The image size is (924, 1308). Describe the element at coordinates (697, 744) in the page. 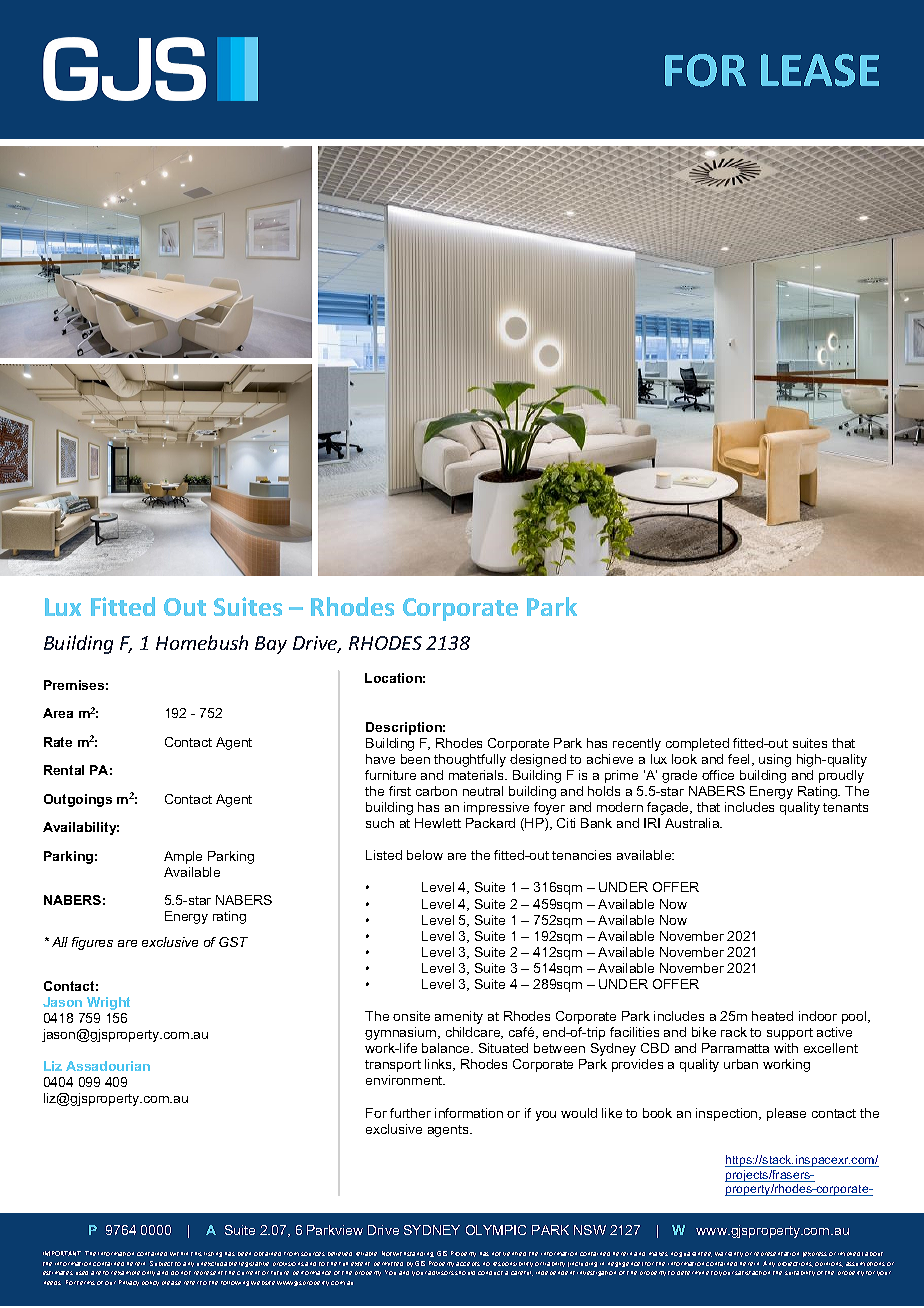

I see `completed` at that location.
